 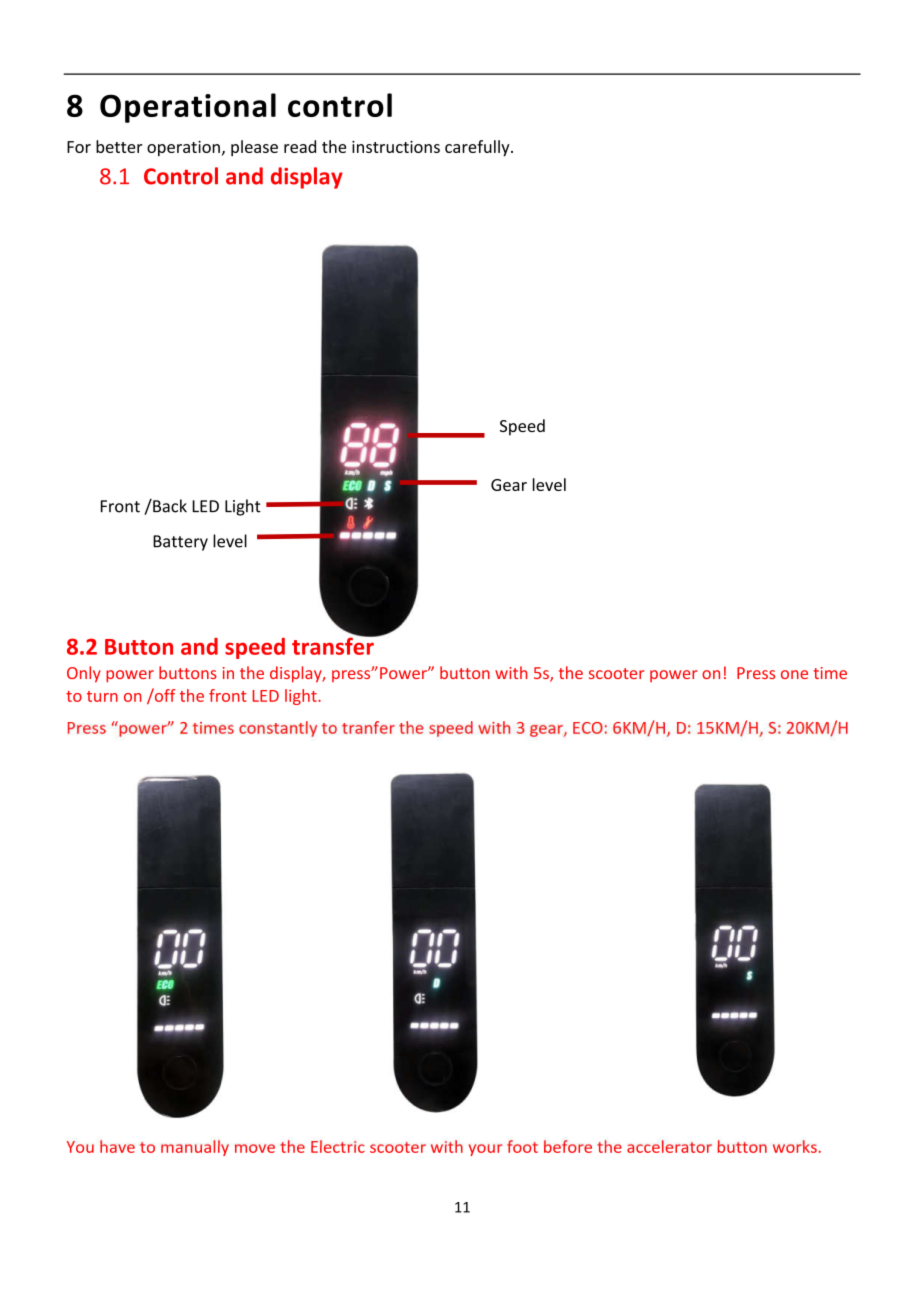 I want to click on Battery, so click(x=180, y=543).
